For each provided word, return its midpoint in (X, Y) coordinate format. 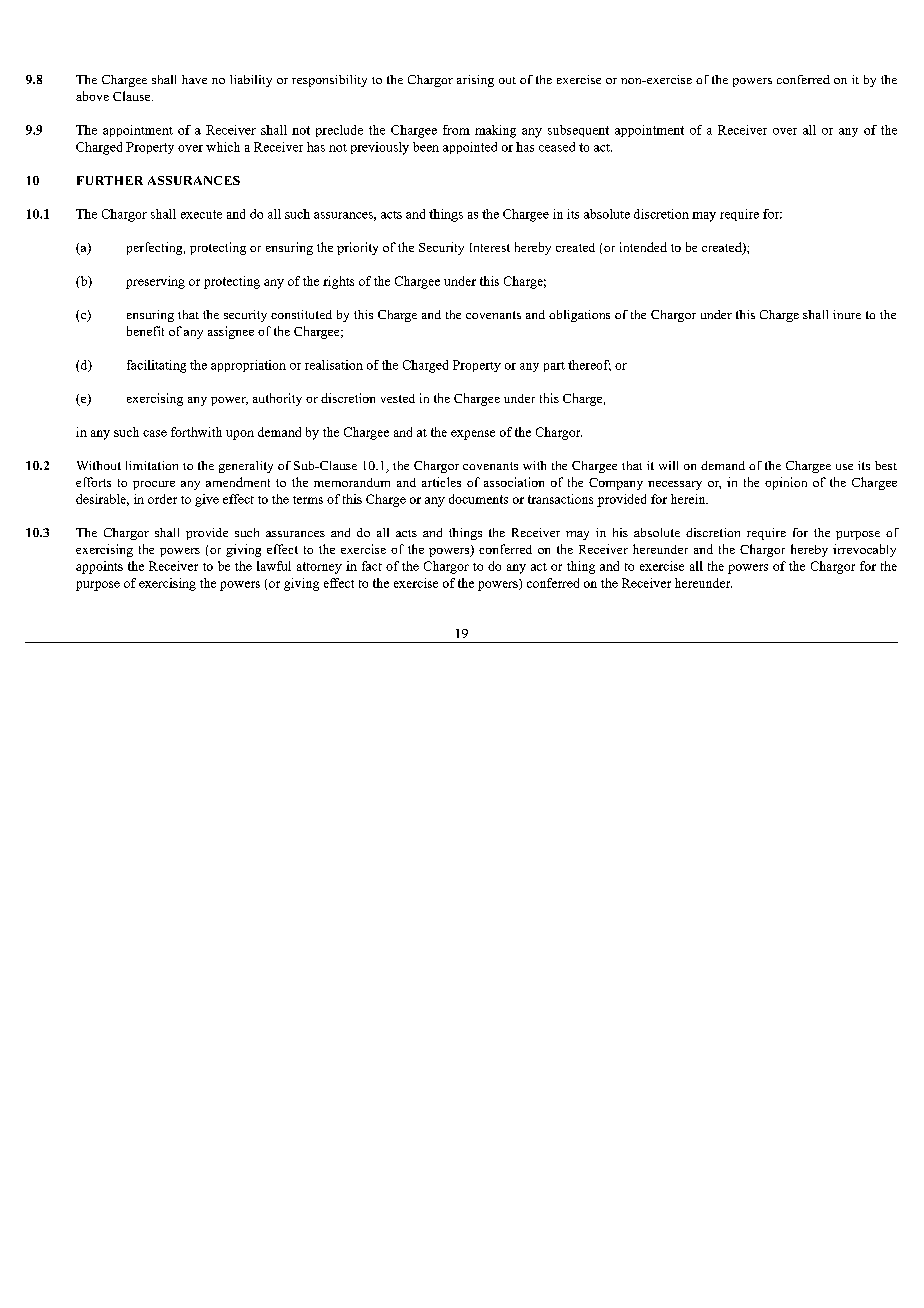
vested (398, 398)
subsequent (578, 131)
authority (277, 399)
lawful (274, 566)
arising (475, 81)
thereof (589, 365)
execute (201, 214)
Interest (490, 247)
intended (643, 247)
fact (372, 566)
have (194, 79)
